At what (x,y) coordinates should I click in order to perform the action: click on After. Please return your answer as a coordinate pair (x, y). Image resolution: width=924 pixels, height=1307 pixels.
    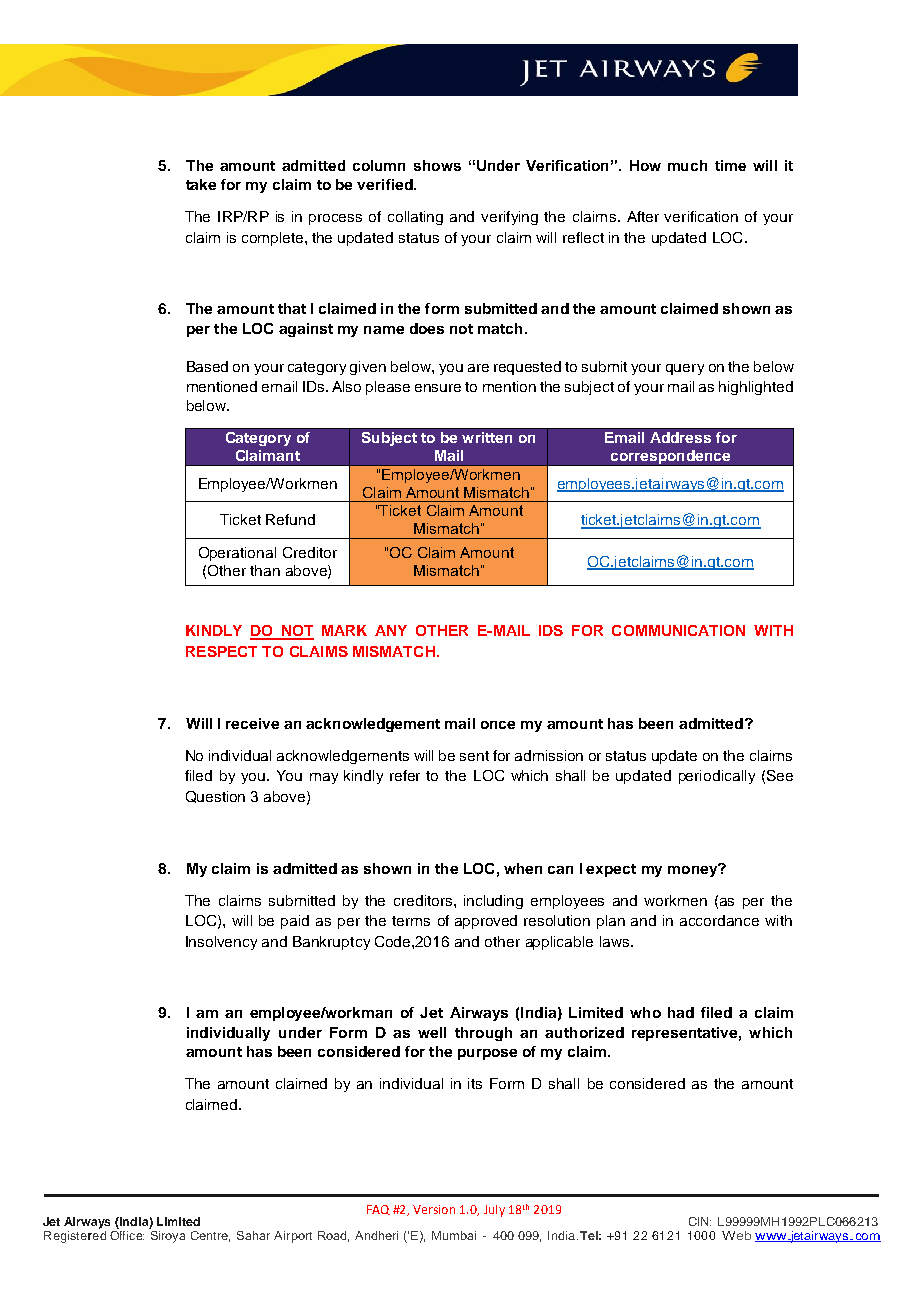
    Looking at the image, I should click on (643, 216).
